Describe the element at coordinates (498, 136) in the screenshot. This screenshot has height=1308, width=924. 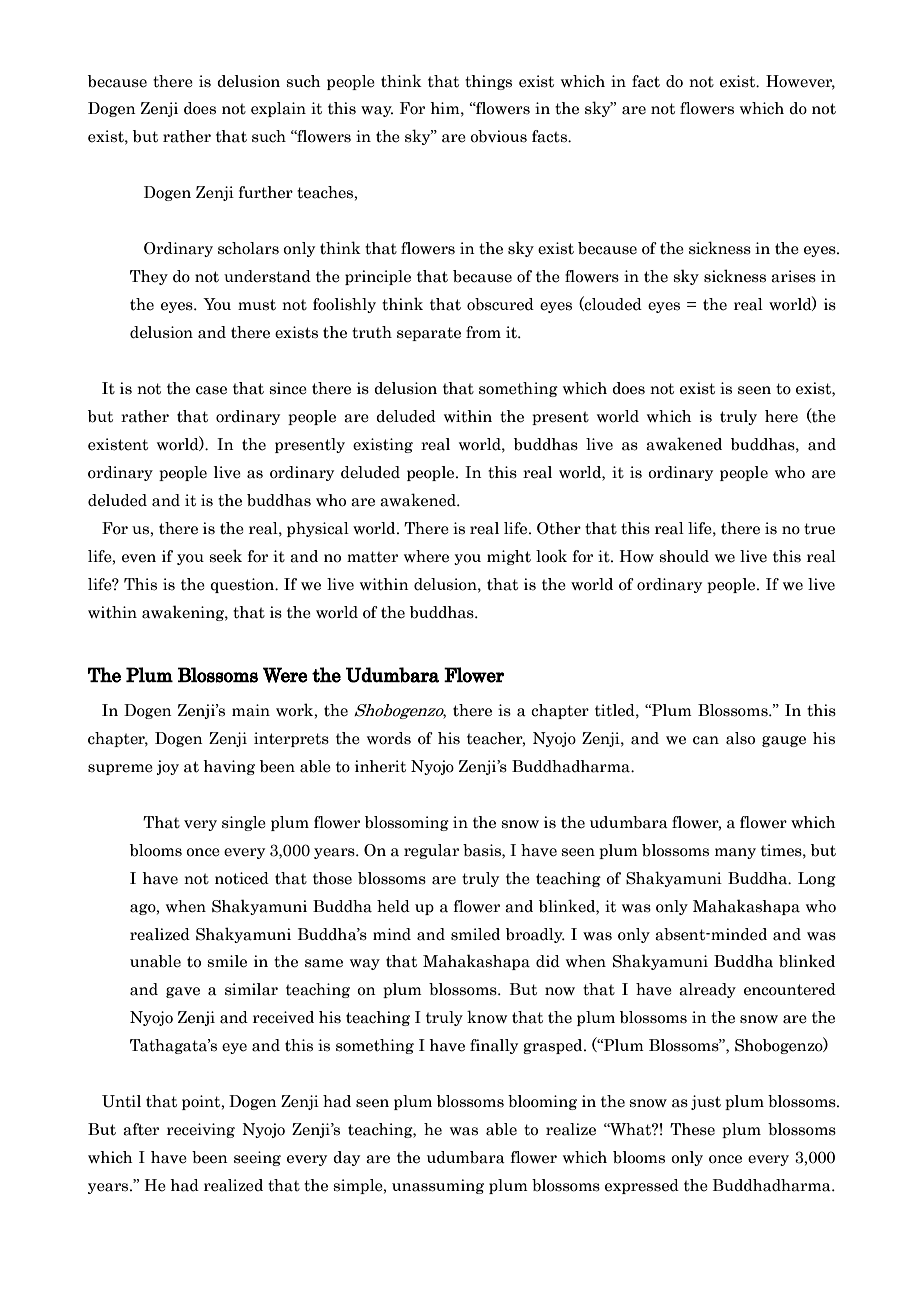
I see `obvious` at that location.
